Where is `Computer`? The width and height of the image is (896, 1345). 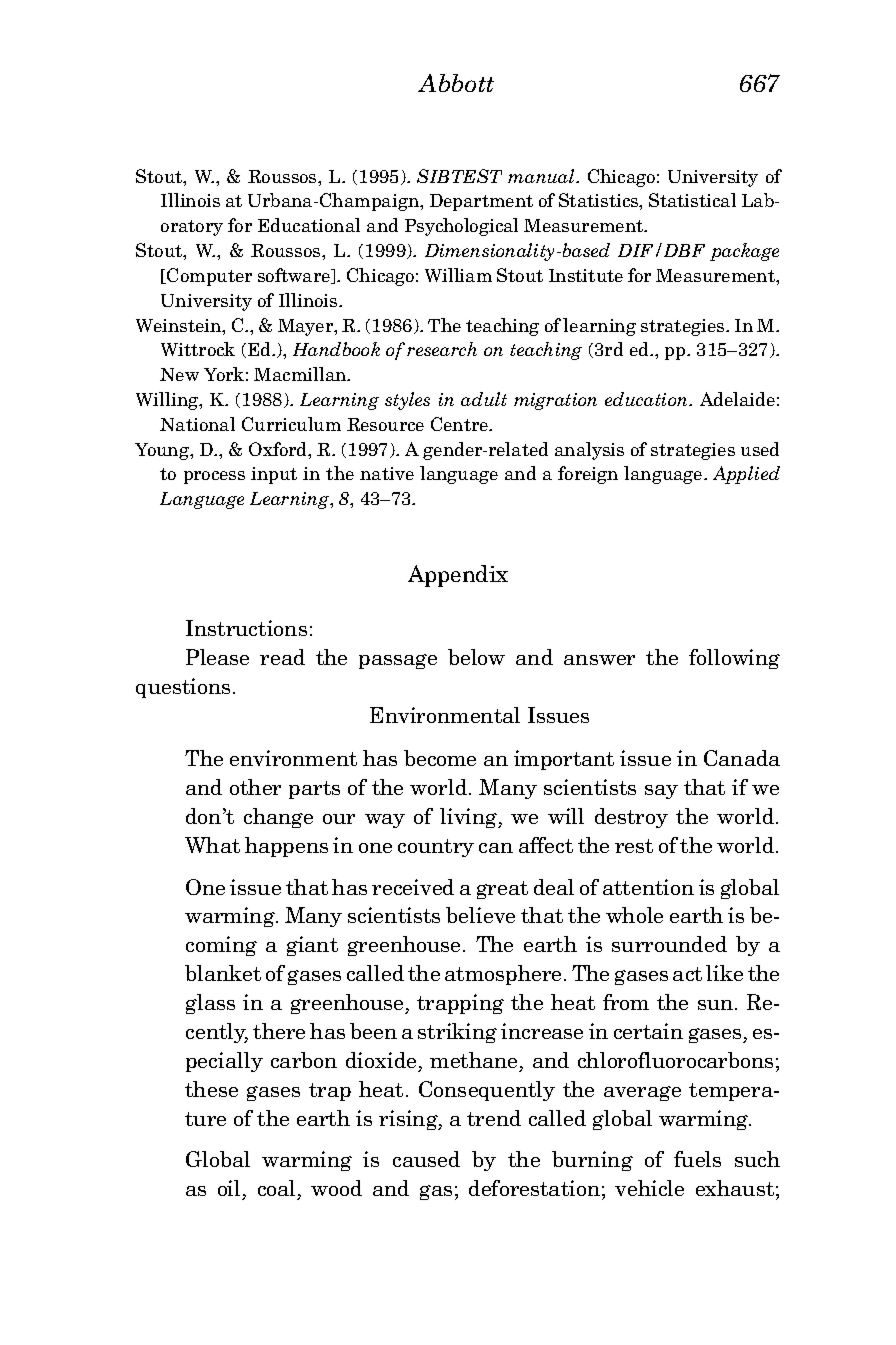 Computer is located at coordinates (208, 277).
